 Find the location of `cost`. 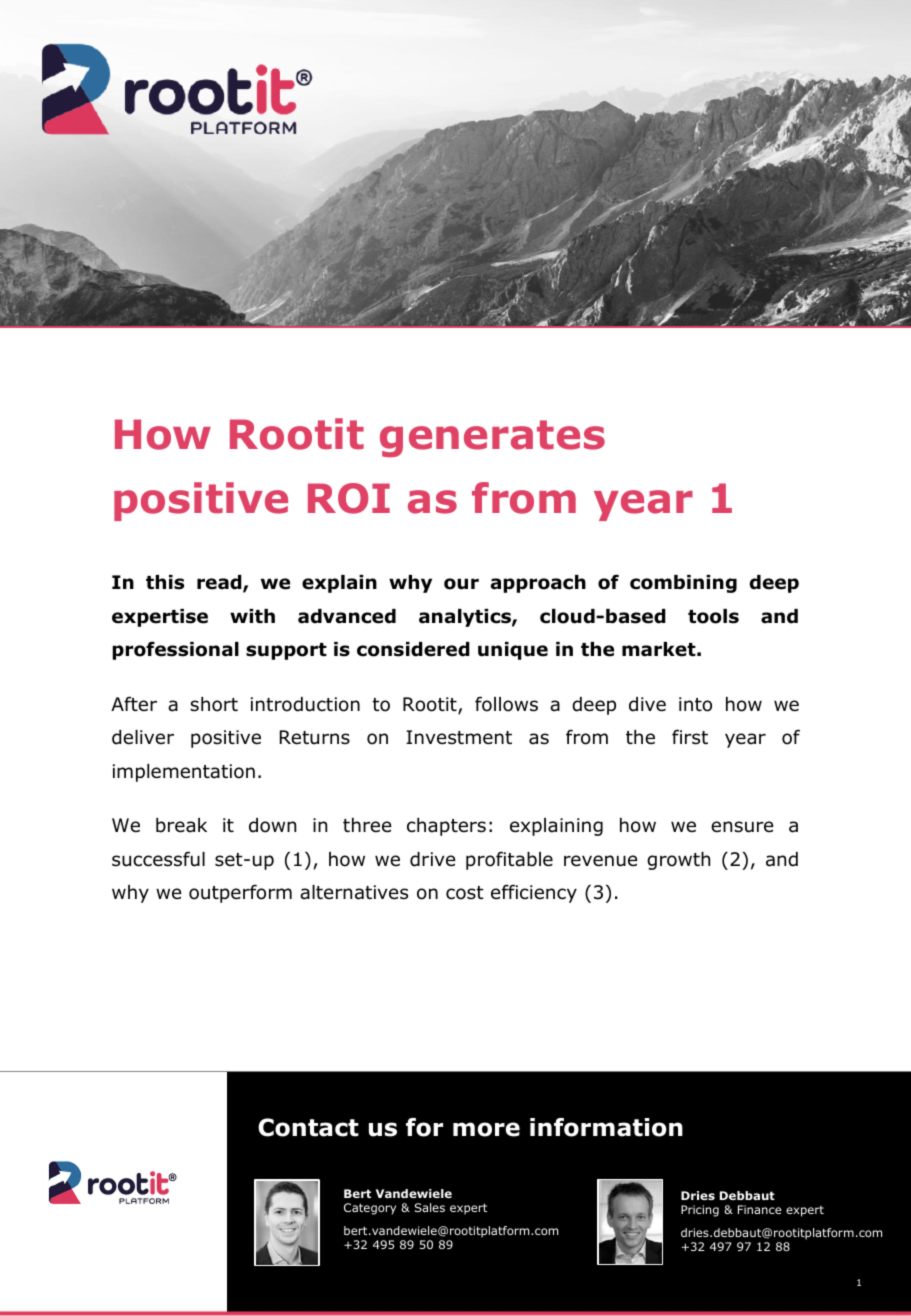

cost is located at coordinates (465, 893).
